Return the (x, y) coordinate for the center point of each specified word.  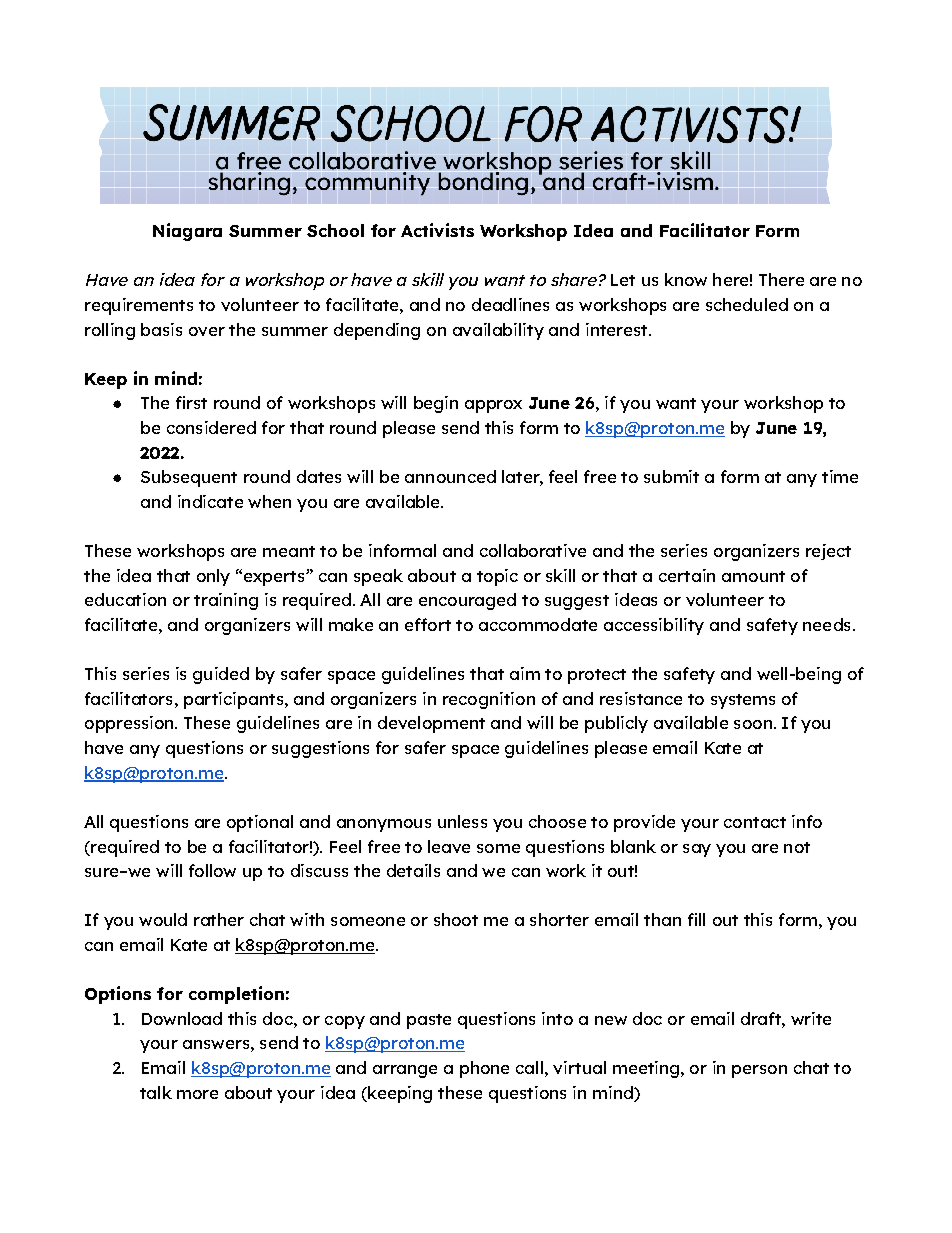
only (213, 577)
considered (211, 427)
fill (696, 919)
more (197, 1094)
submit (671, 476)
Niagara (187, 232)
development (431, 724)
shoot (456, 919)
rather (219, 919)
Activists (437, 230)
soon (753, 724)
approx (493, 406)
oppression (130, 724)
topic (497, 577)
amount (753, 576)
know (686, 279)
